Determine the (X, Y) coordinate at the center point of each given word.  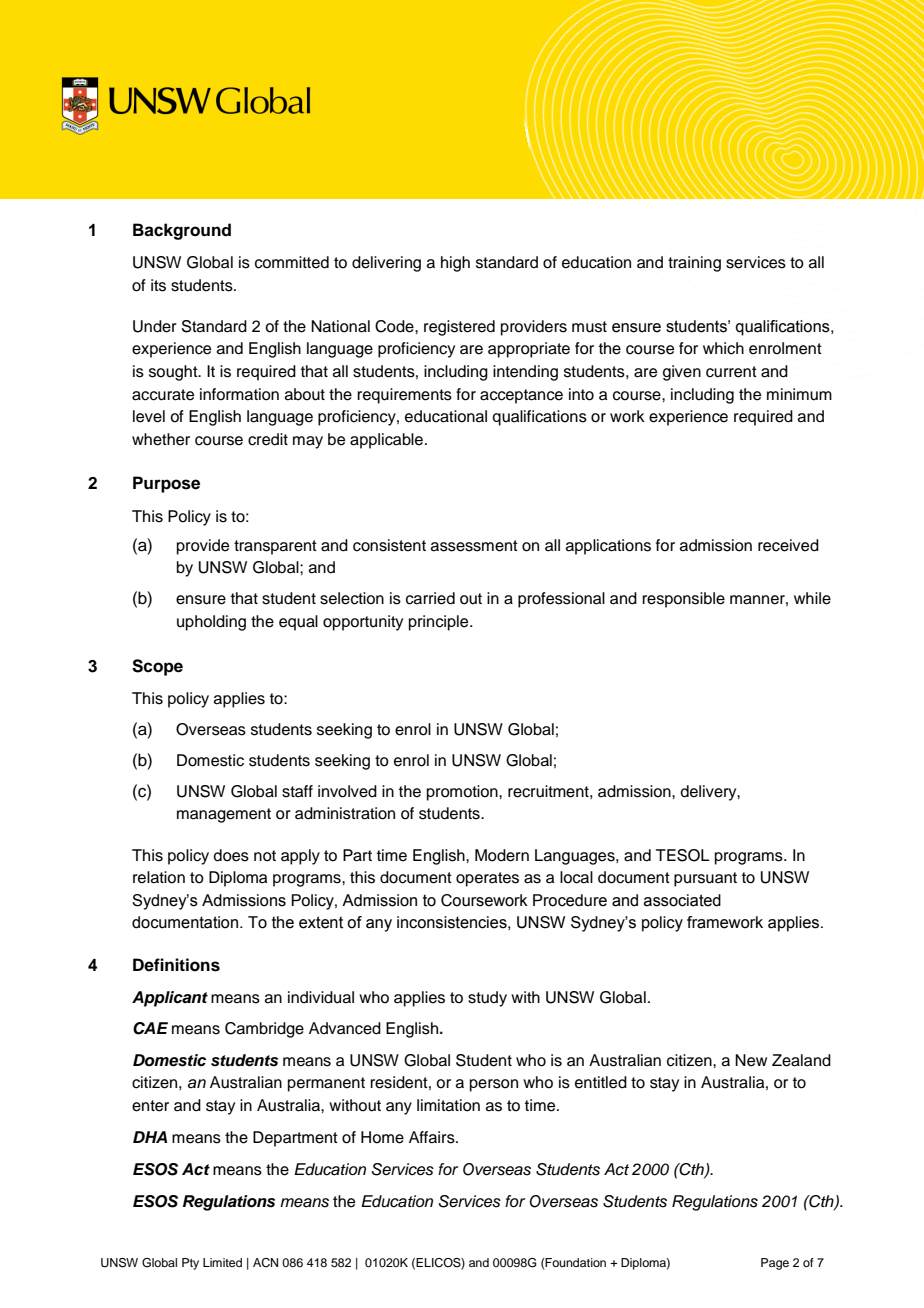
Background (182, 231)
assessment (474, 546)
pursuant (705, 879)
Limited (222, 1262)
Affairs (433, 1137)
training (694, 264)
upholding (211, 623)
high (455, 264)
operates (487, 879)
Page (775, 1264)
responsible (683, 600)
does (231, 855)
